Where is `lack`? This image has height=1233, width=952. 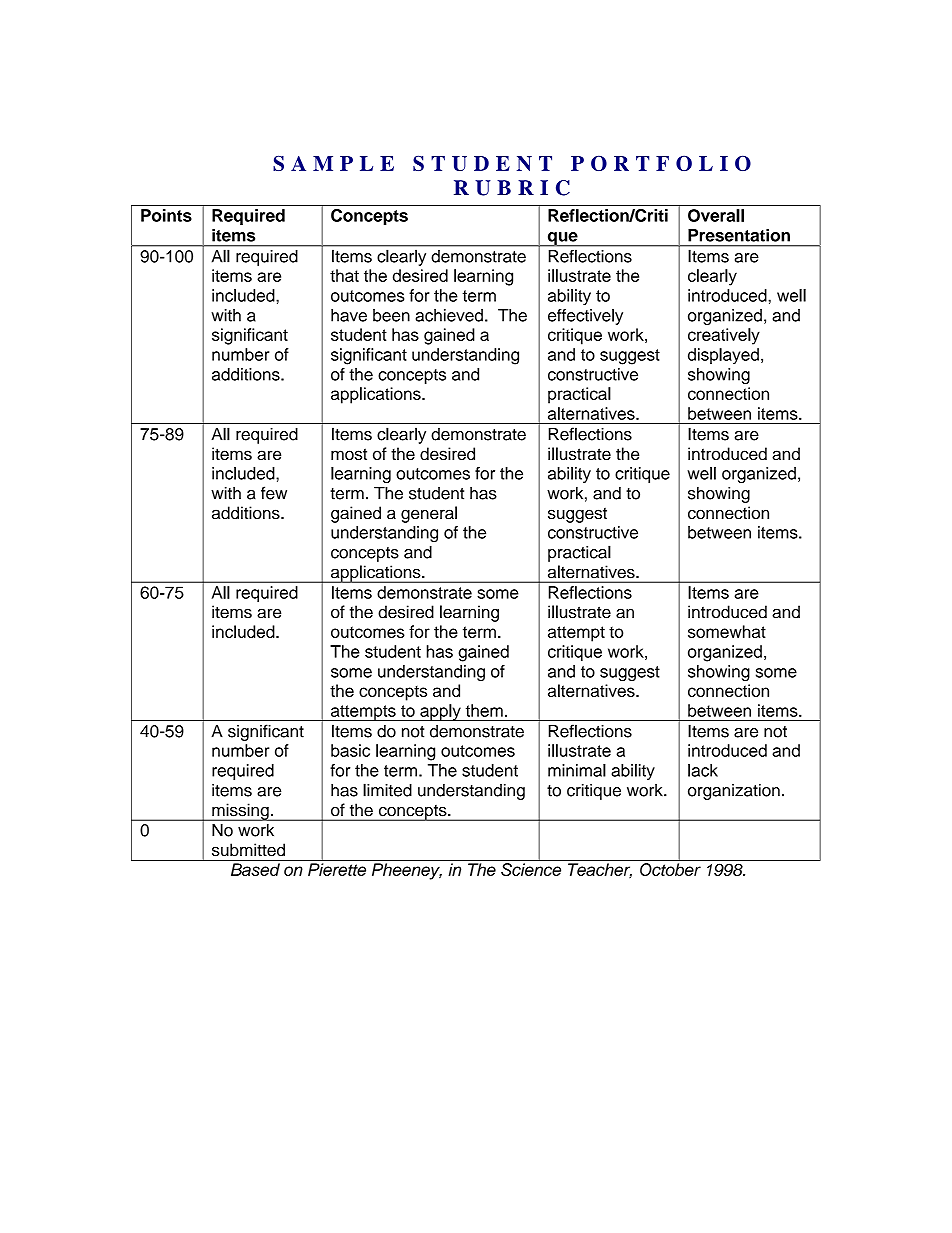 lack is located at coordinates (703, 770).
